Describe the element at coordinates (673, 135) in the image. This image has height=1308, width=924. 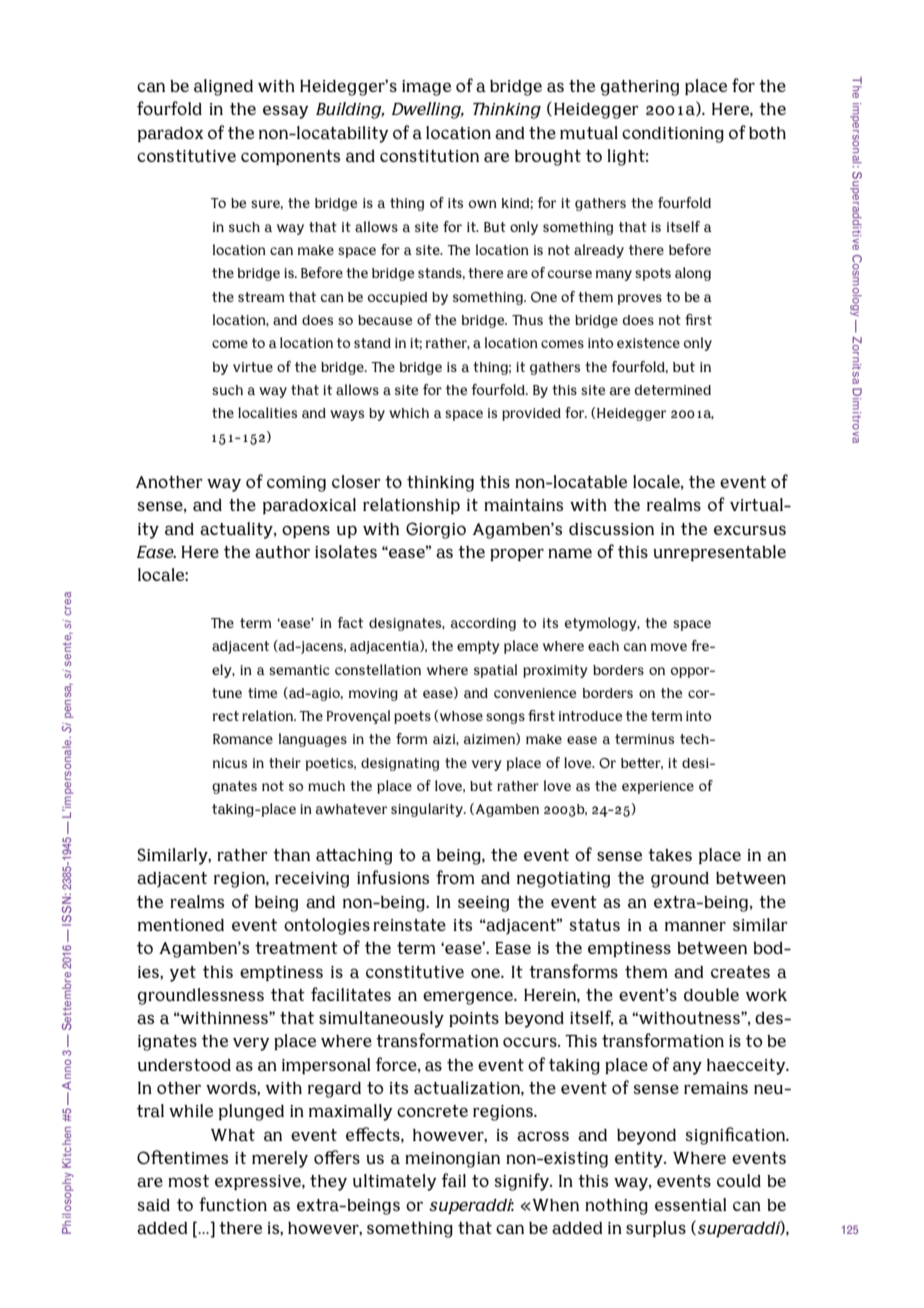
I see `conditioning` at that location.
